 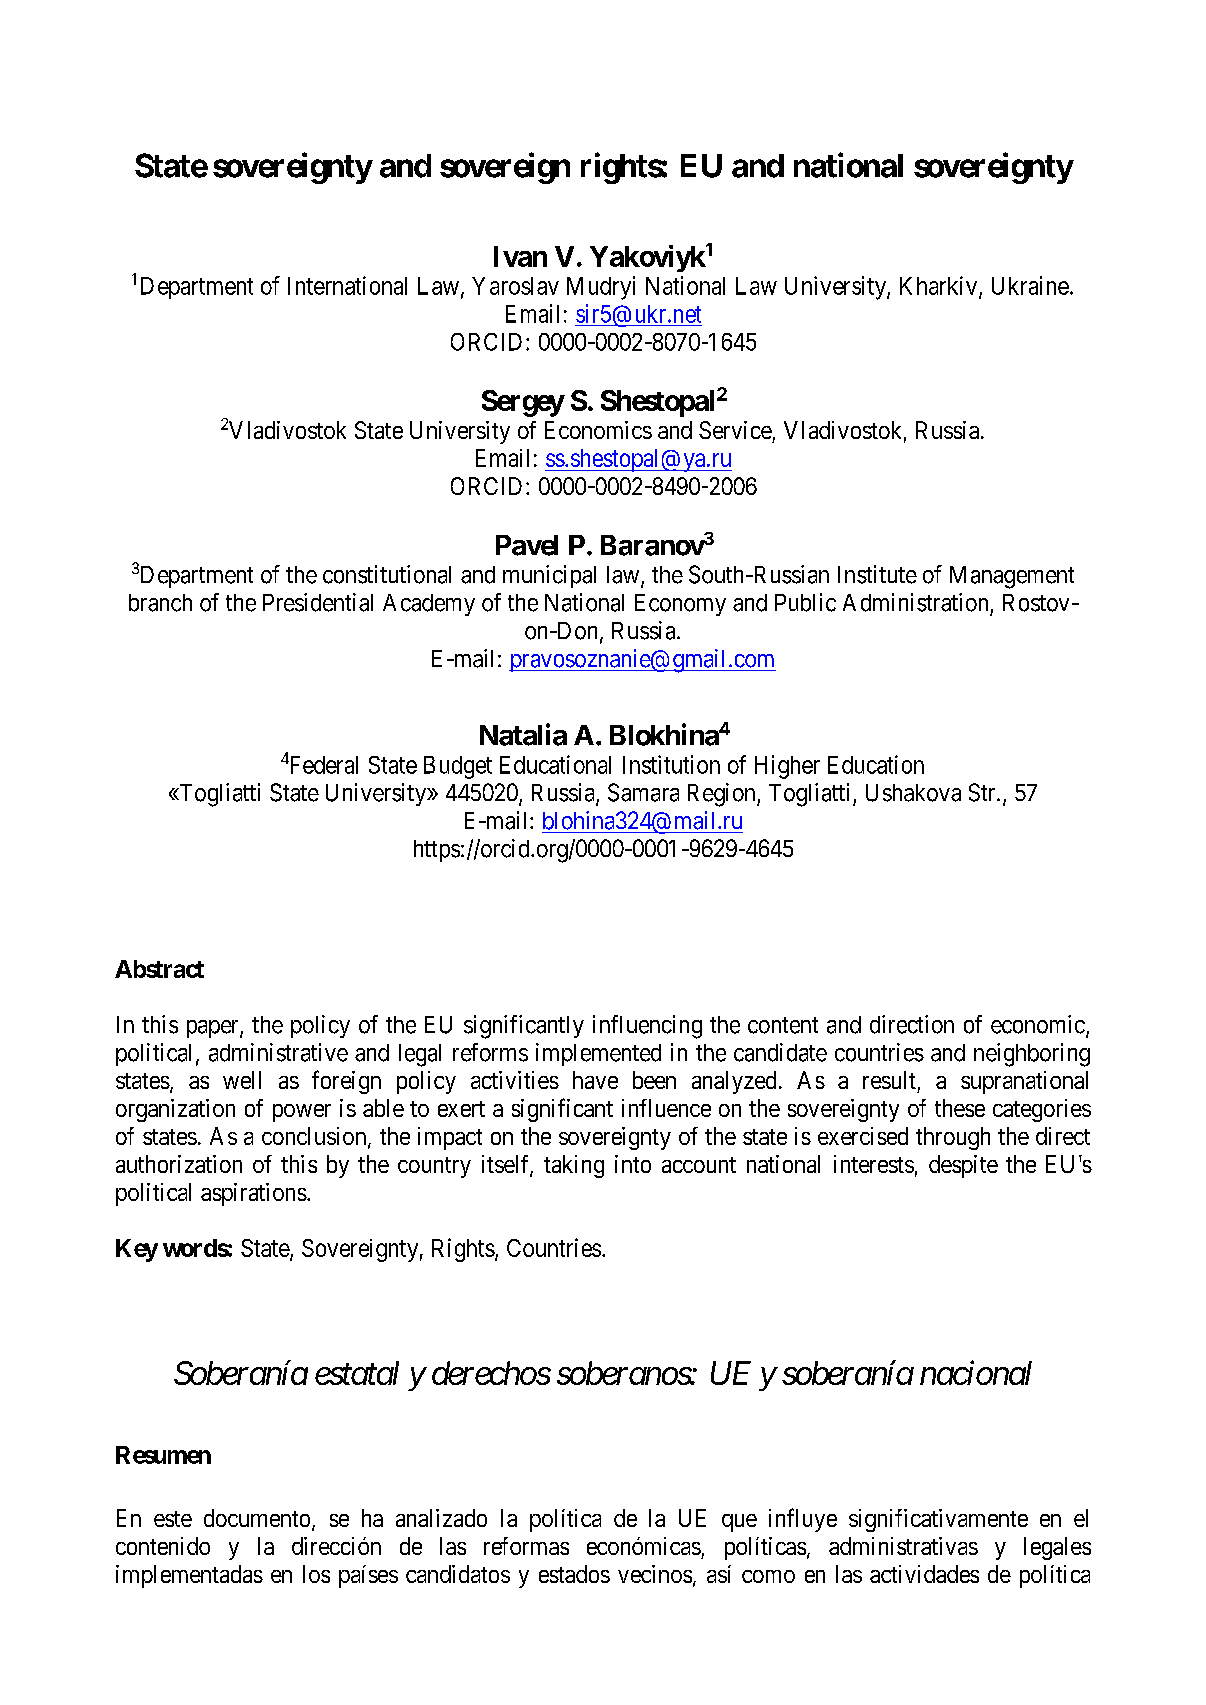 What do you see at coordinates (523, 403) in the image?
I see `Sergey` at bounding box center [523, 403].
